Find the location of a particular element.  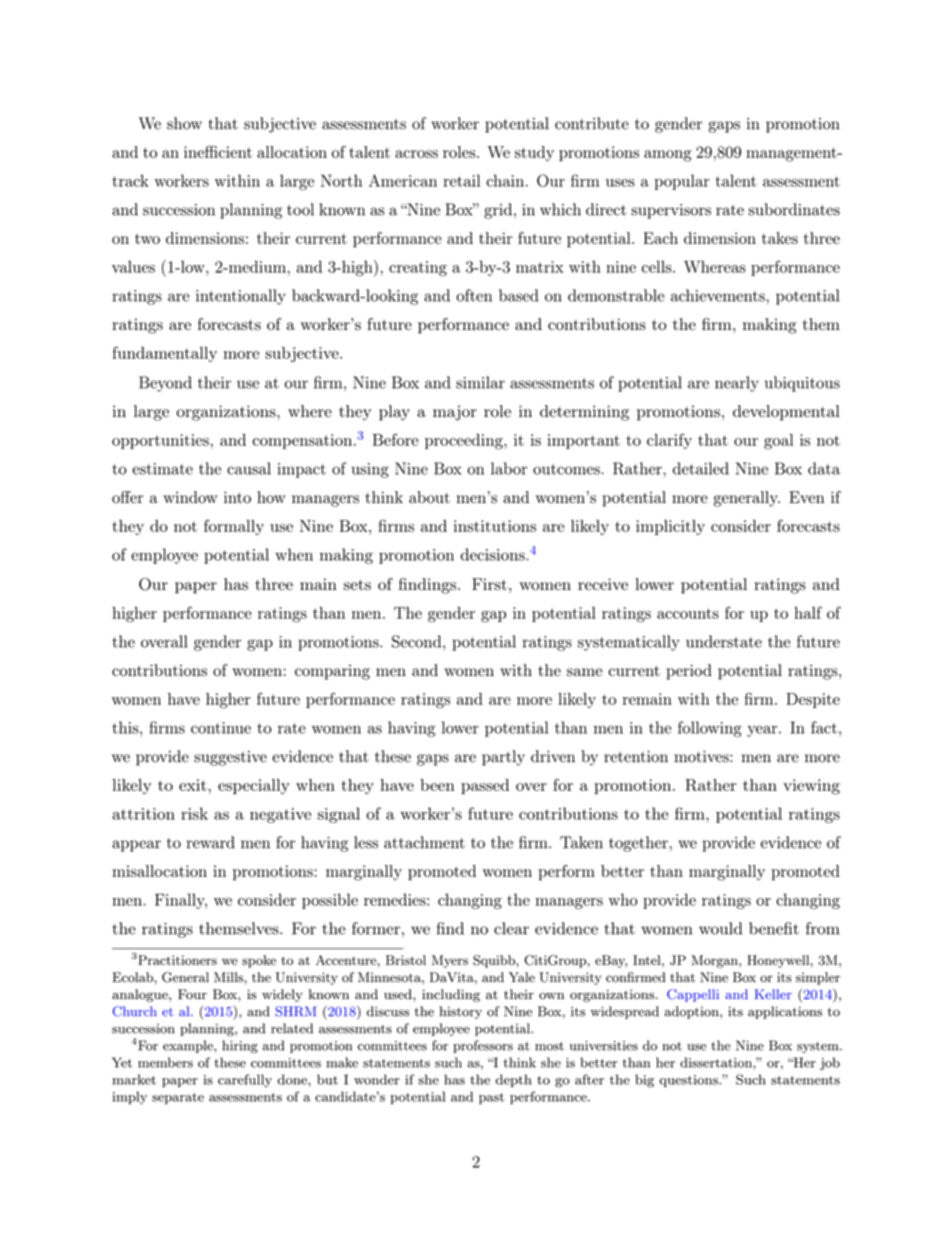

suggestive is located at coordinates (230, 758).
